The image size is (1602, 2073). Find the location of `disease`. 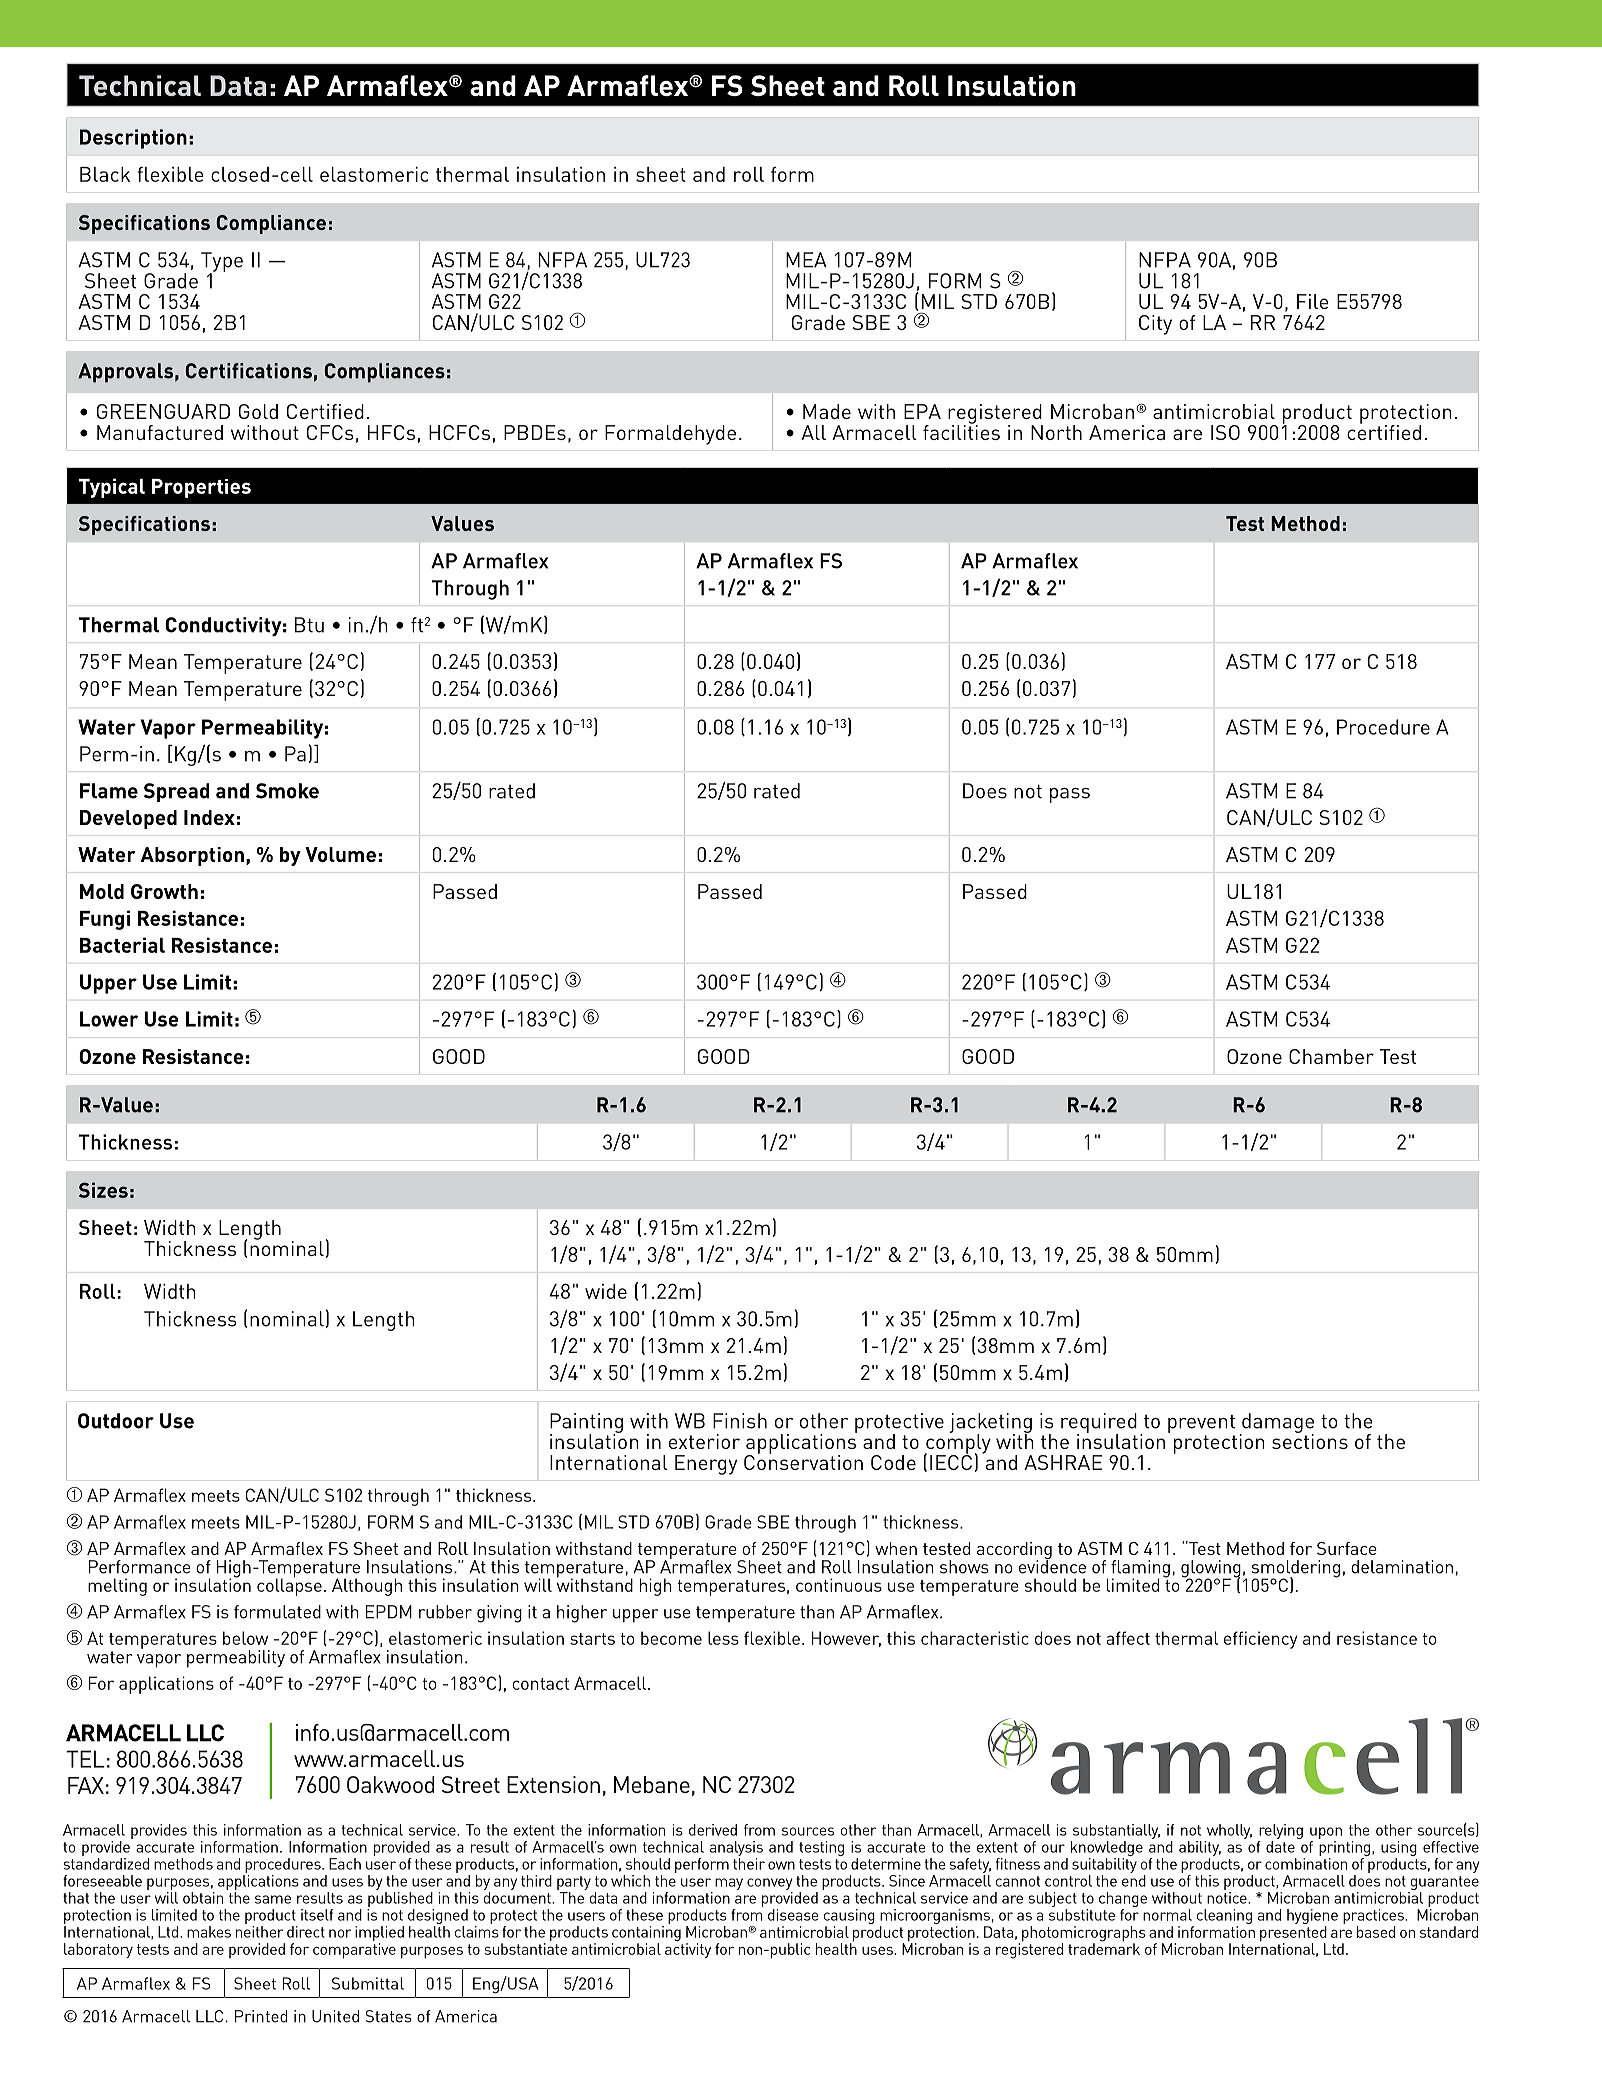

disease is located at coordinates (793, 1915).
